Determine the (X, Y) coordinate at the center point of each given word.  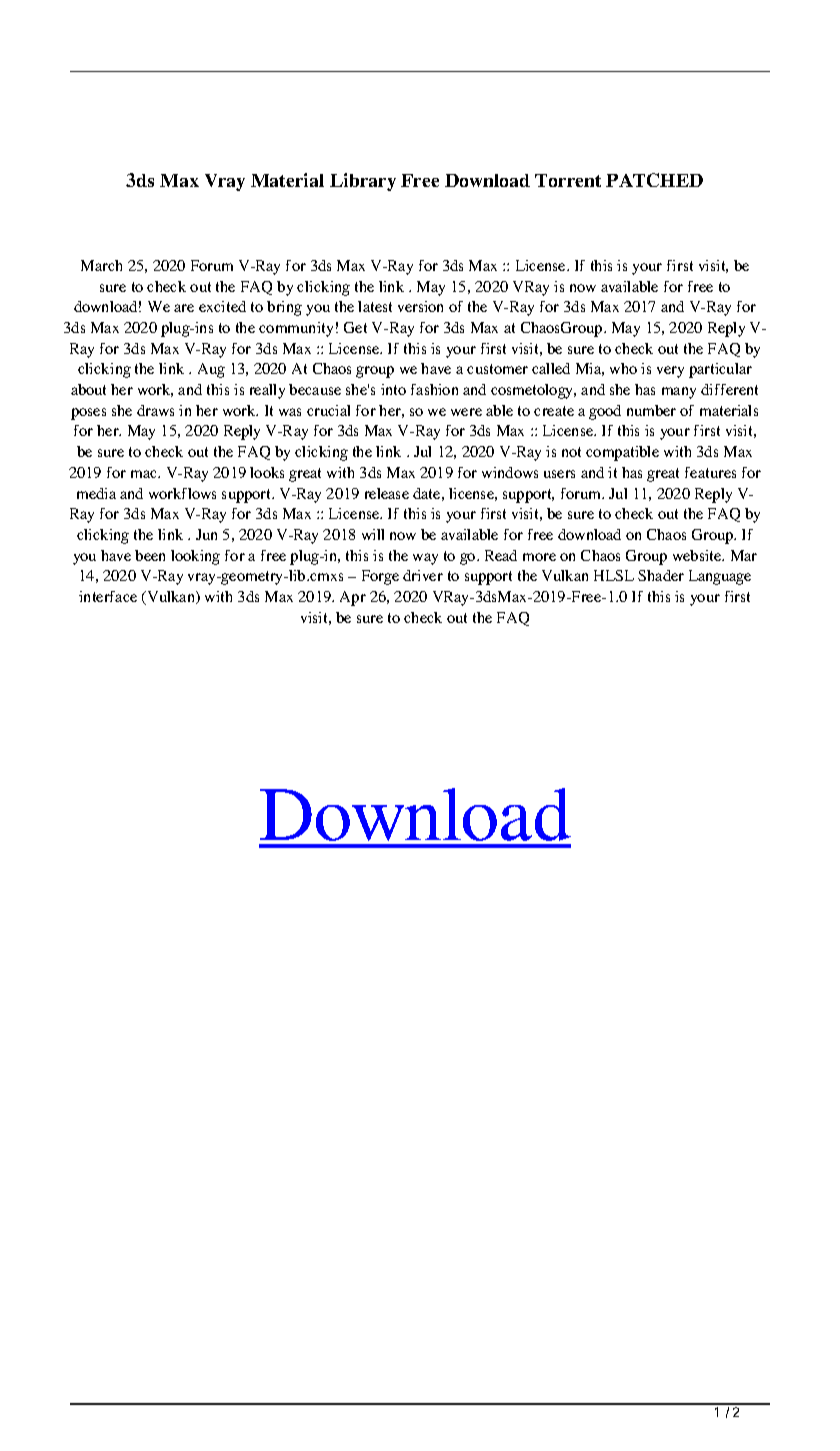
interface (108, 596)
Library (363, 182)
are (184, 308)
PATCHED (654, 180)
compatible (622, 453)
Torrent (568, 180)
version (420, 306)
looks (267, 472)
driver (423, 575)
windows (510, 472)
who (623, 368)
